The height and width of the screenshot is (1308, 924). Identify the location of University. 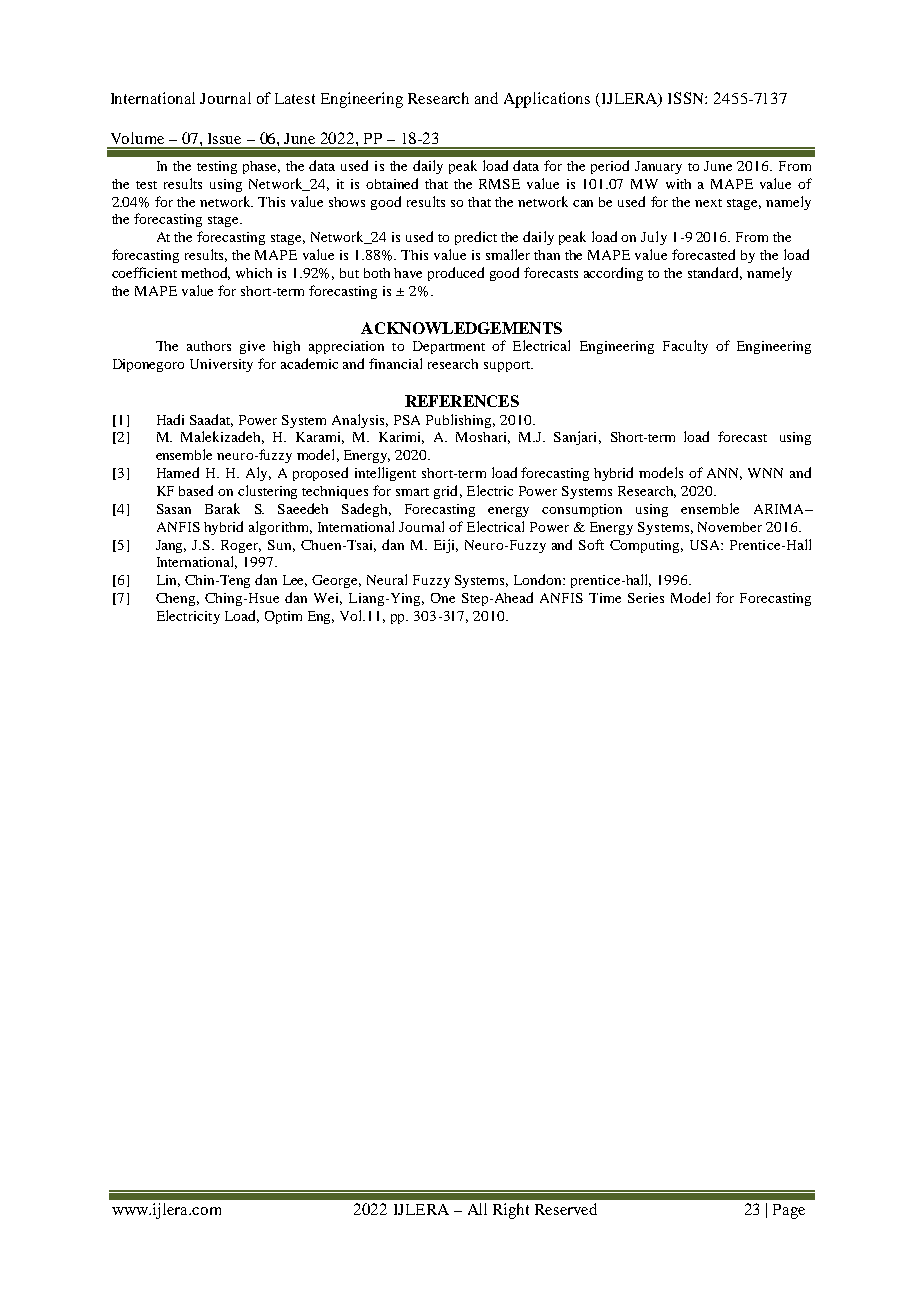
(221, 365).
